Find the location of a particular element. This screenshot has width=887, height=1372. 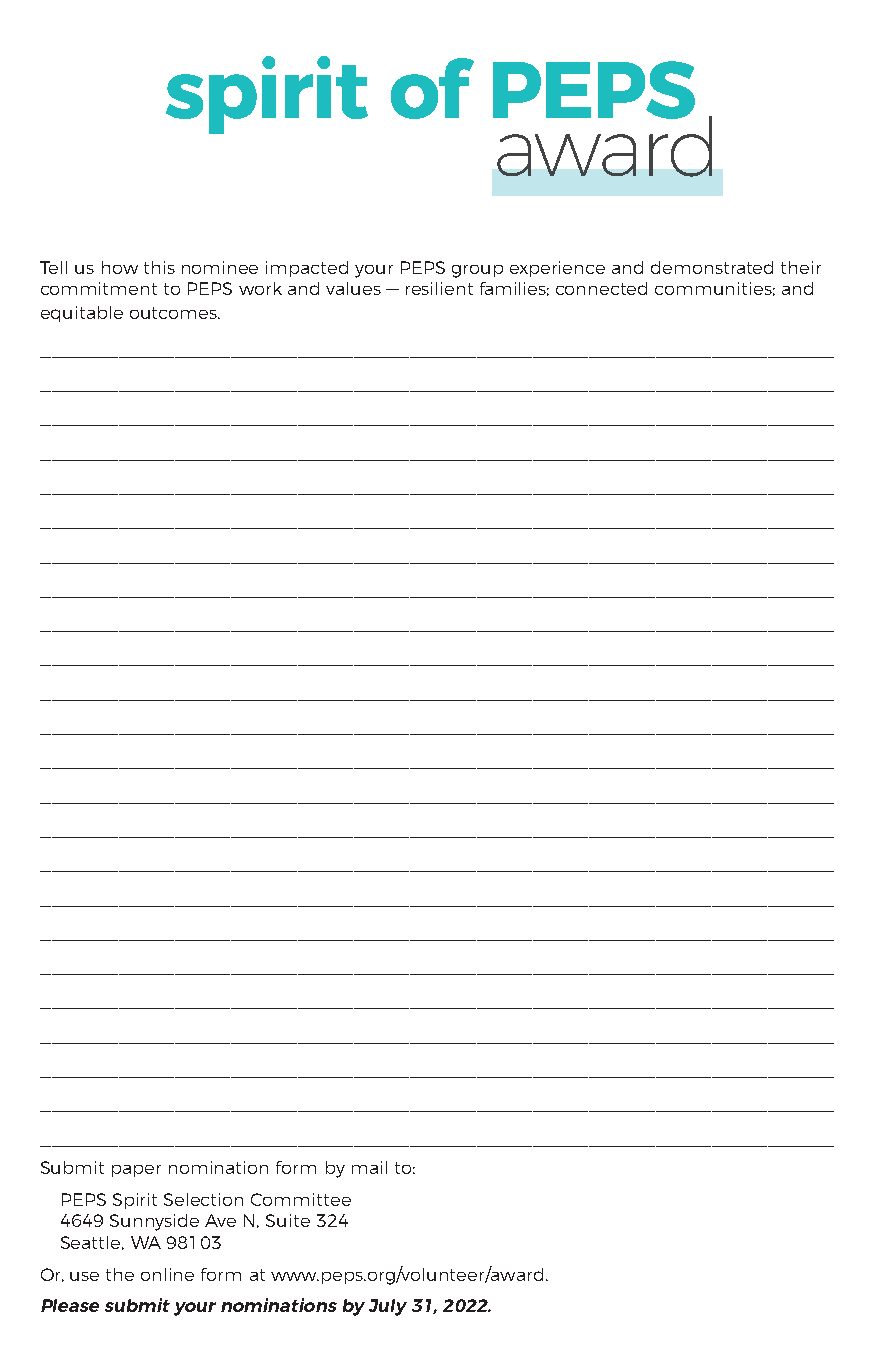

outcomes is located at coordinates (174, 313).
